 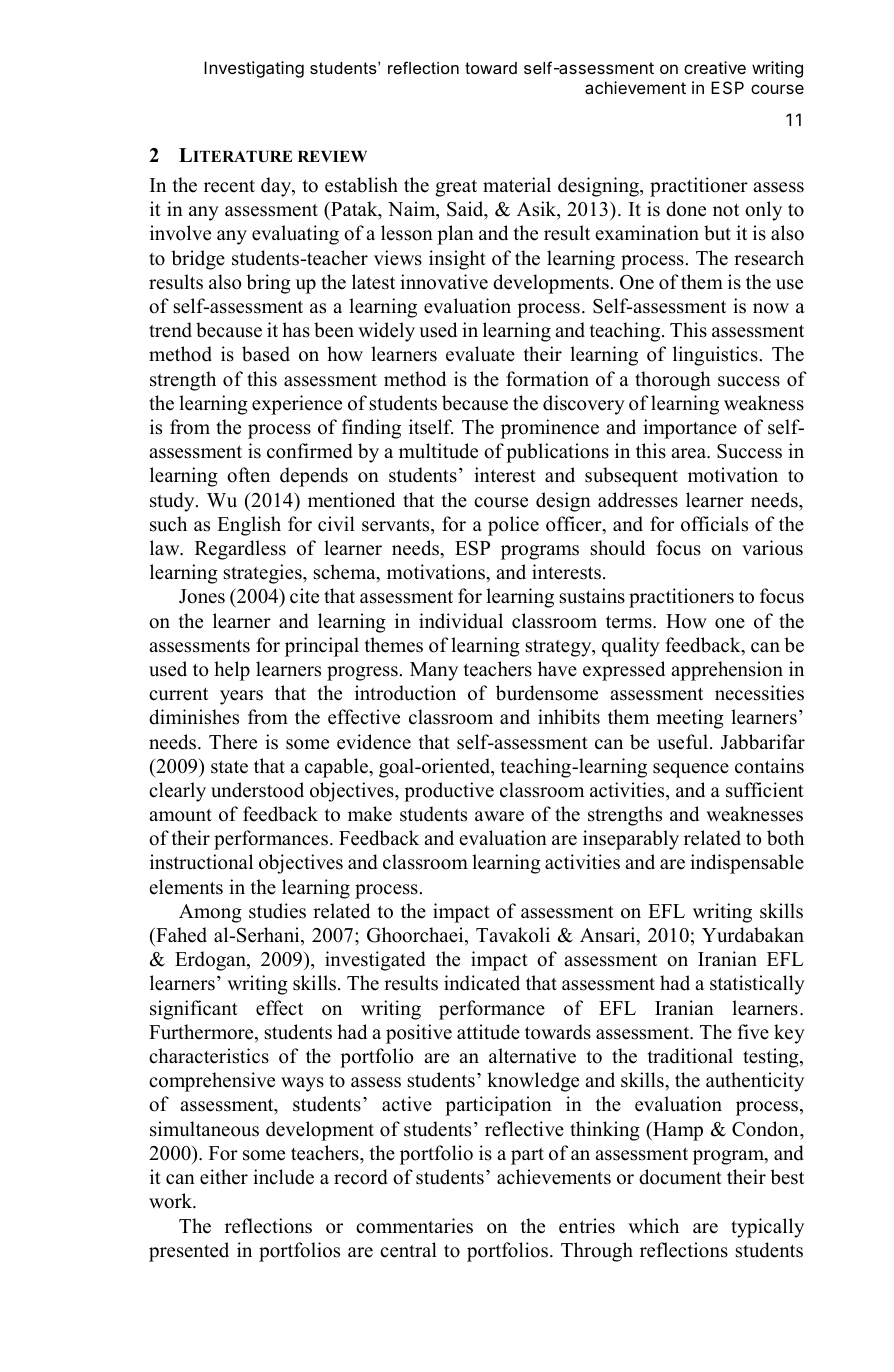 I want to click on creative, so click(x=715, y=67).
